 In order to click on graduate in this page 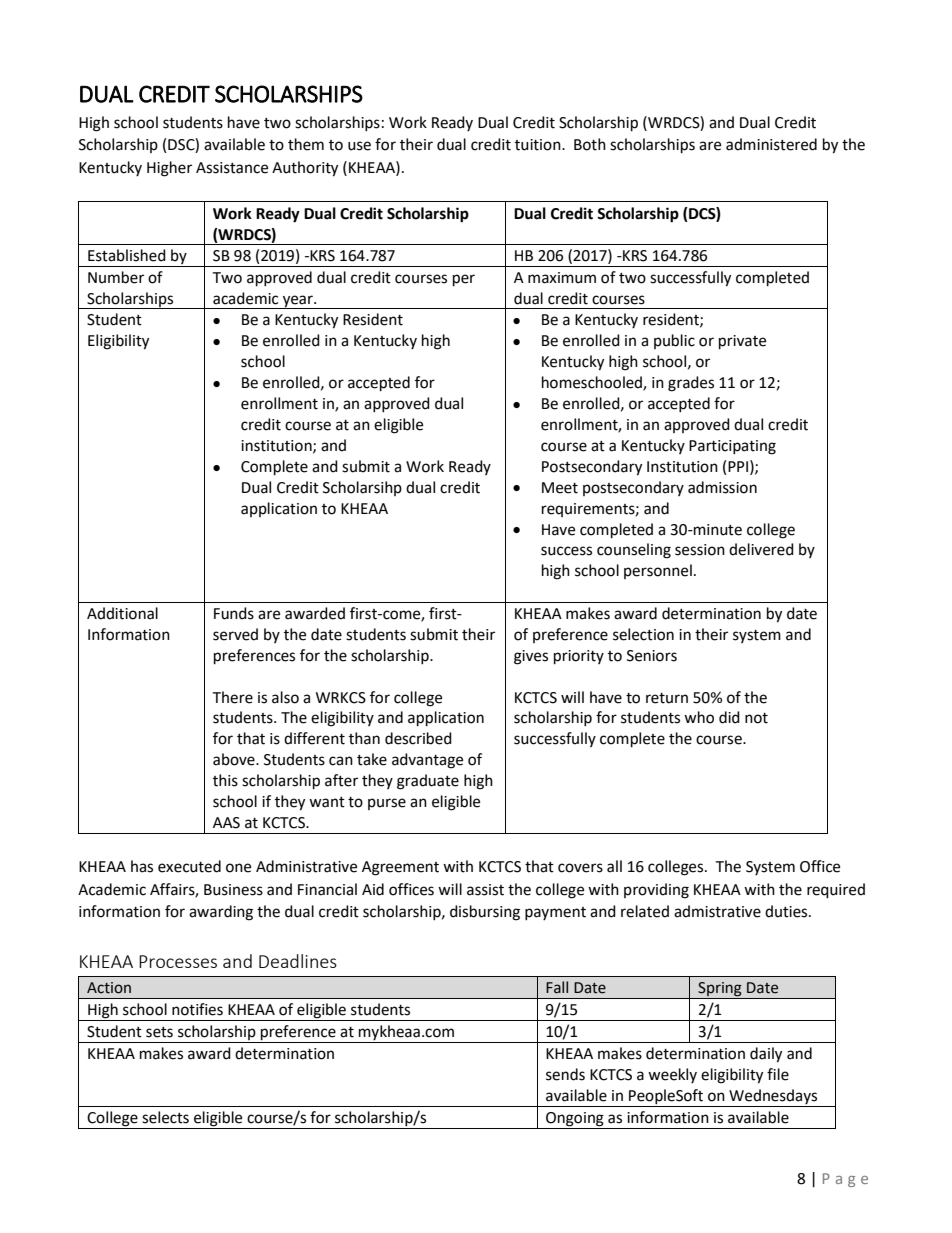, I will do `click(428, 782)`.
